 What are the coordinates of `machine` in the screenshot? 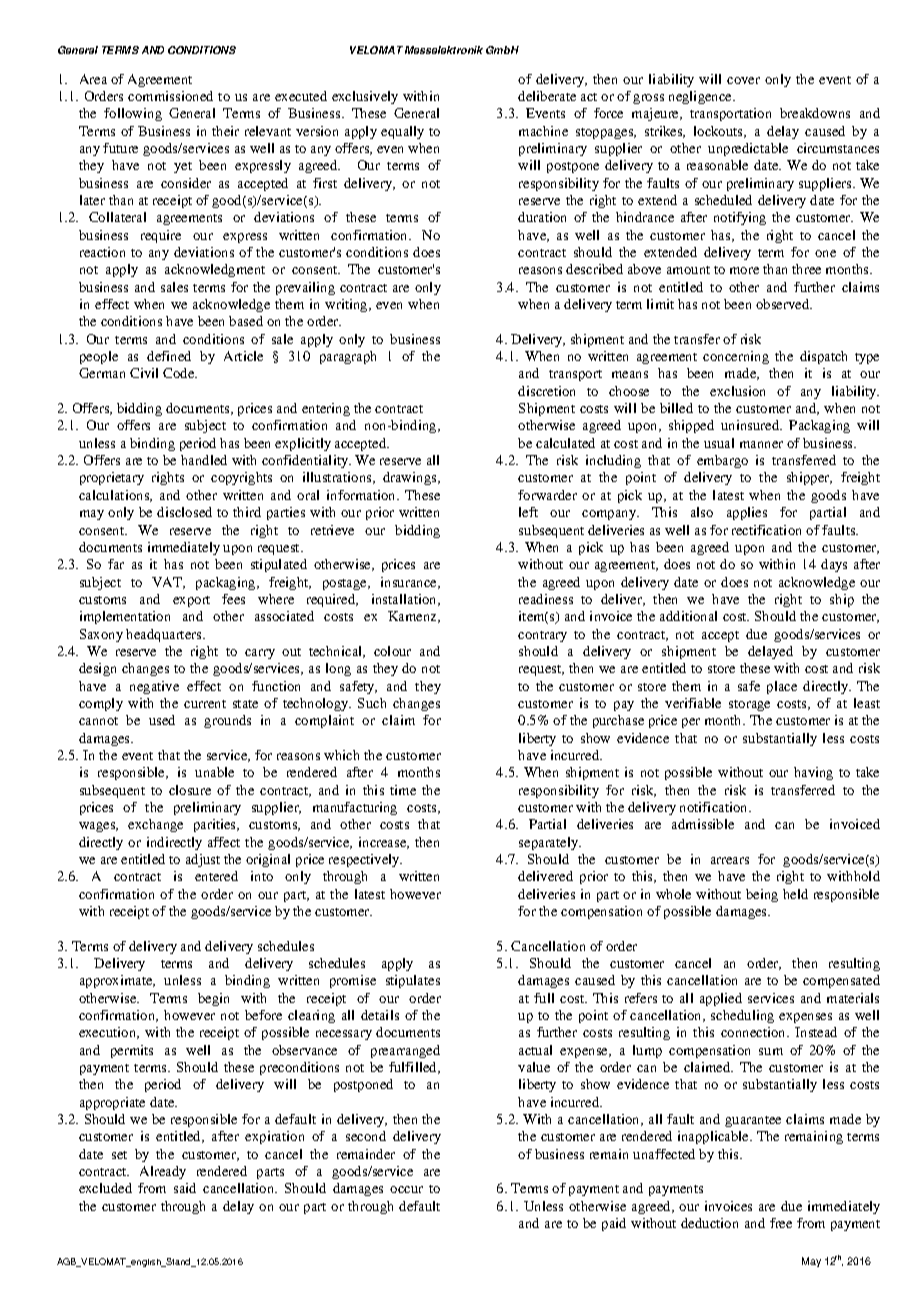 It's located at (543, 131).
